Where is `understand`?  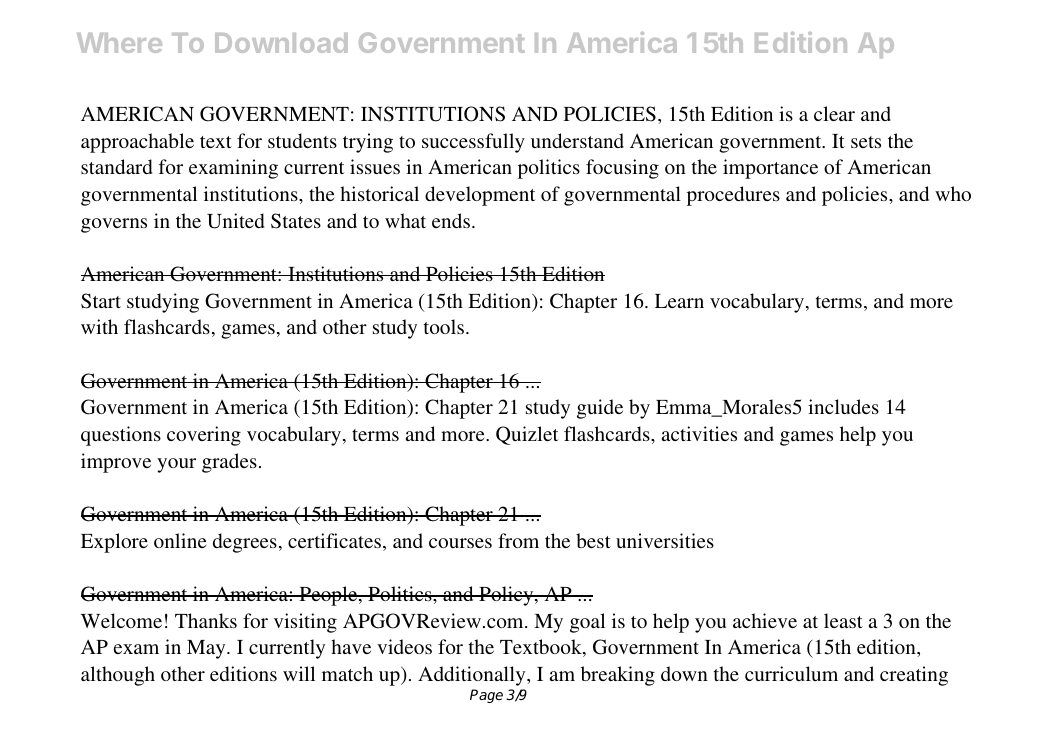 understand is located at coordinates (577, 140).
